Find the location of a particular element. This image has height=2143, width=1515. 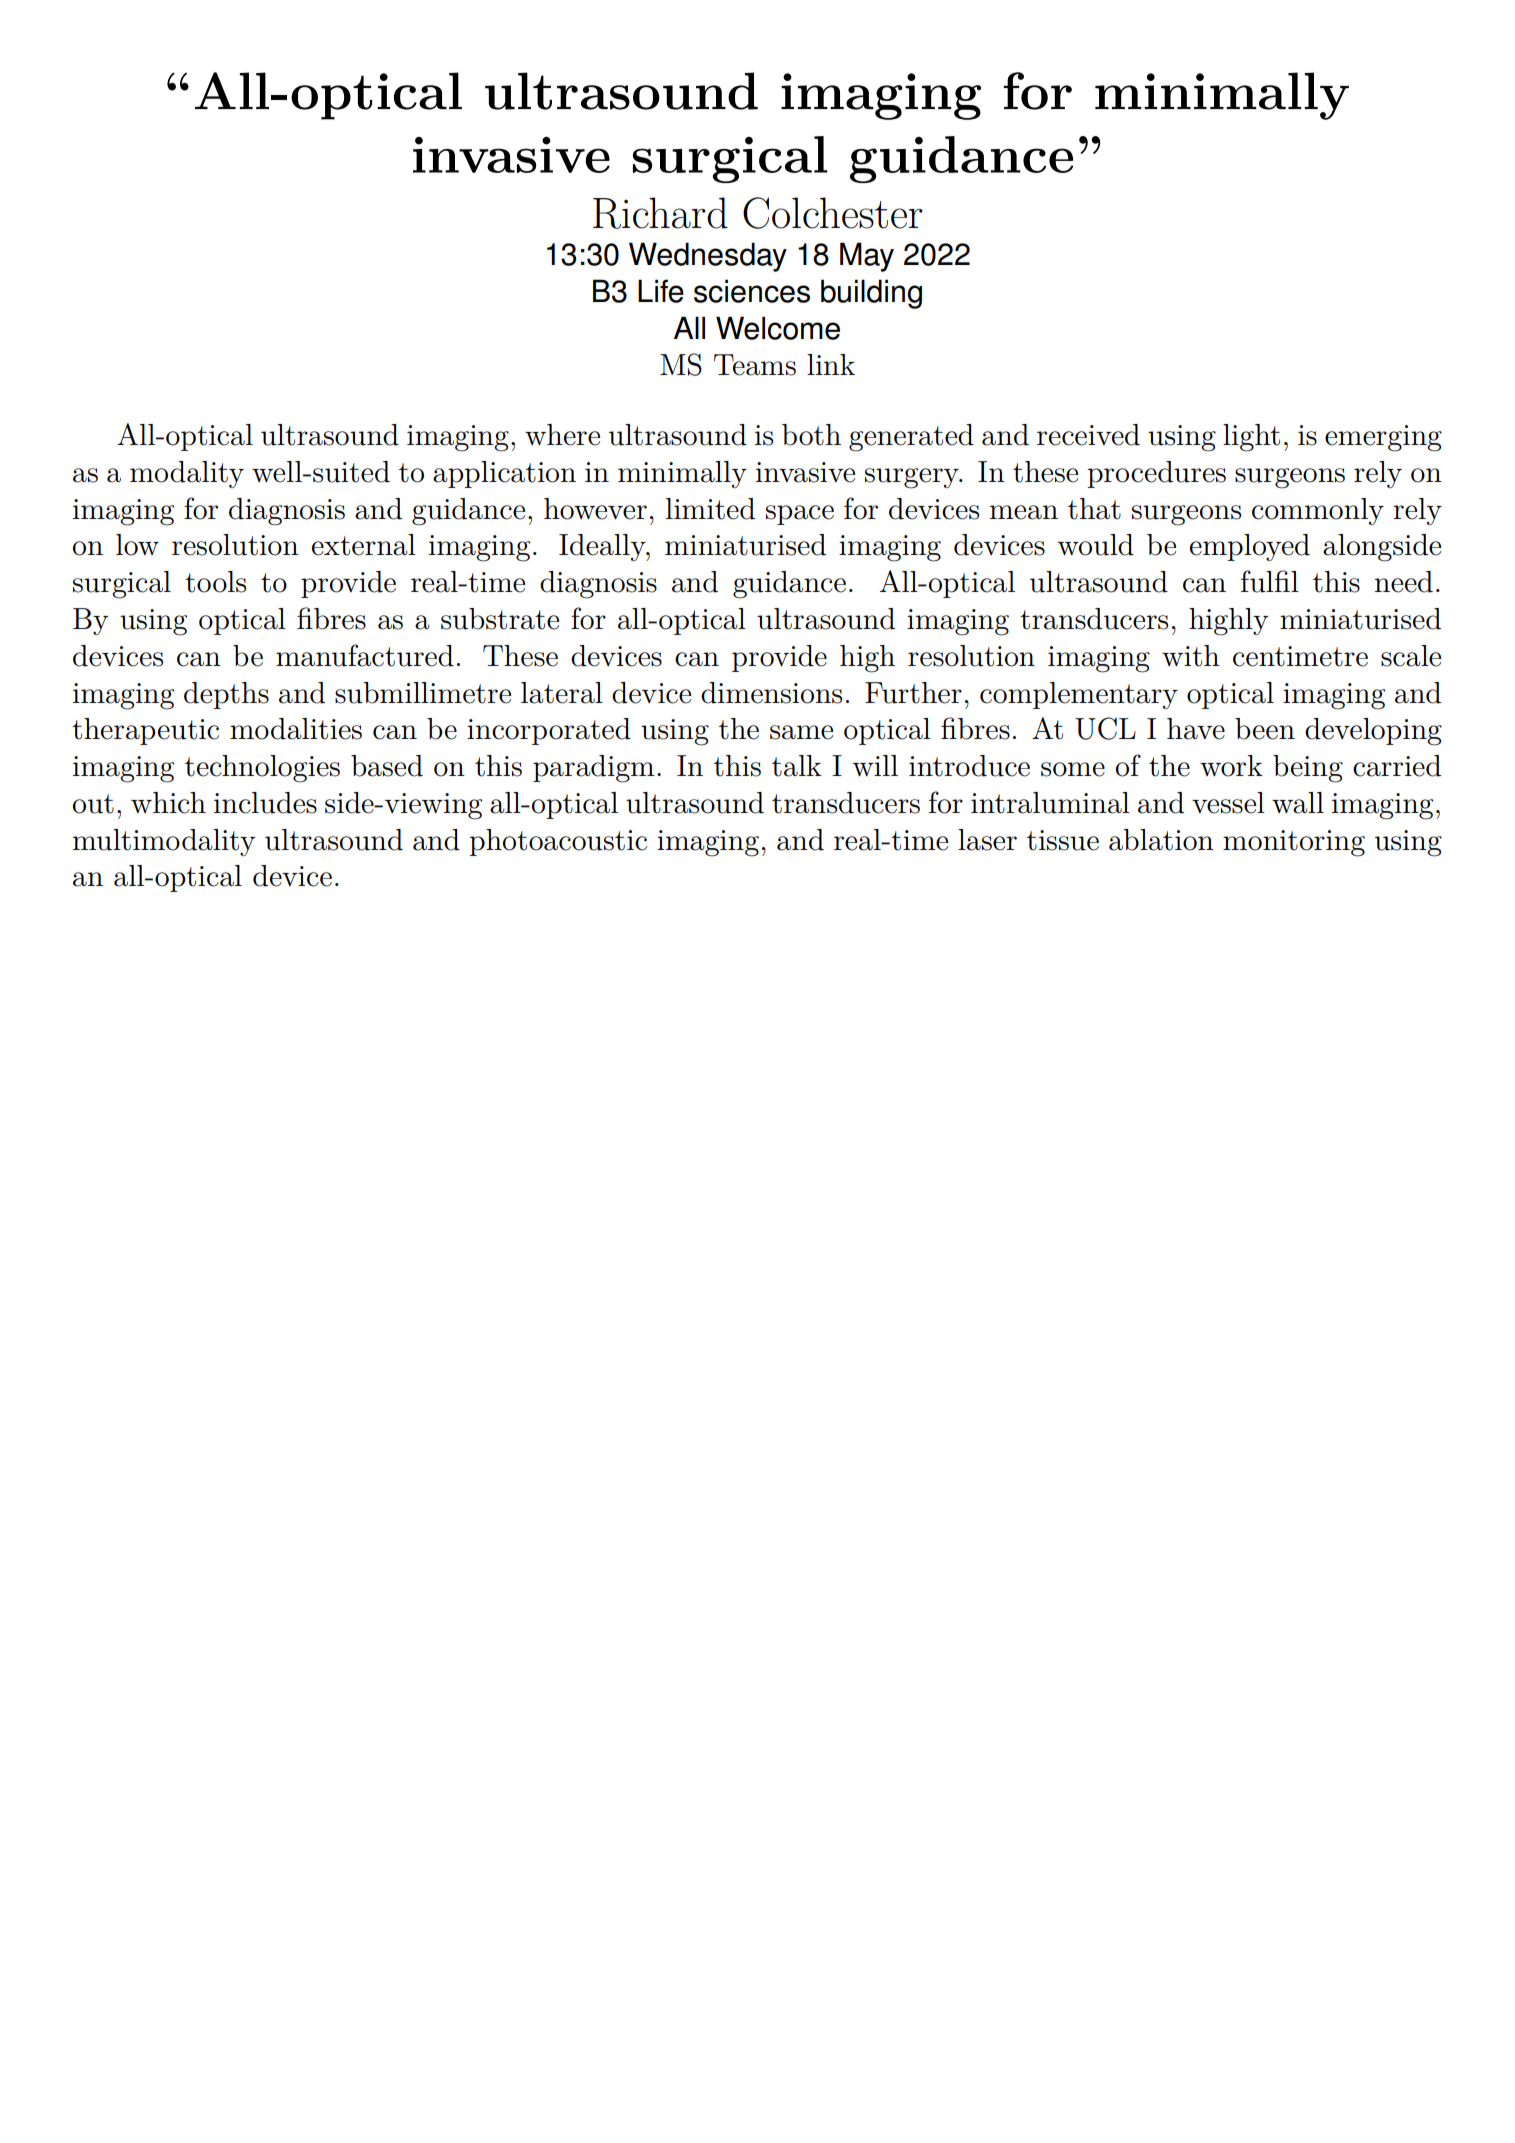

May is located at coordinates (867, 257).
